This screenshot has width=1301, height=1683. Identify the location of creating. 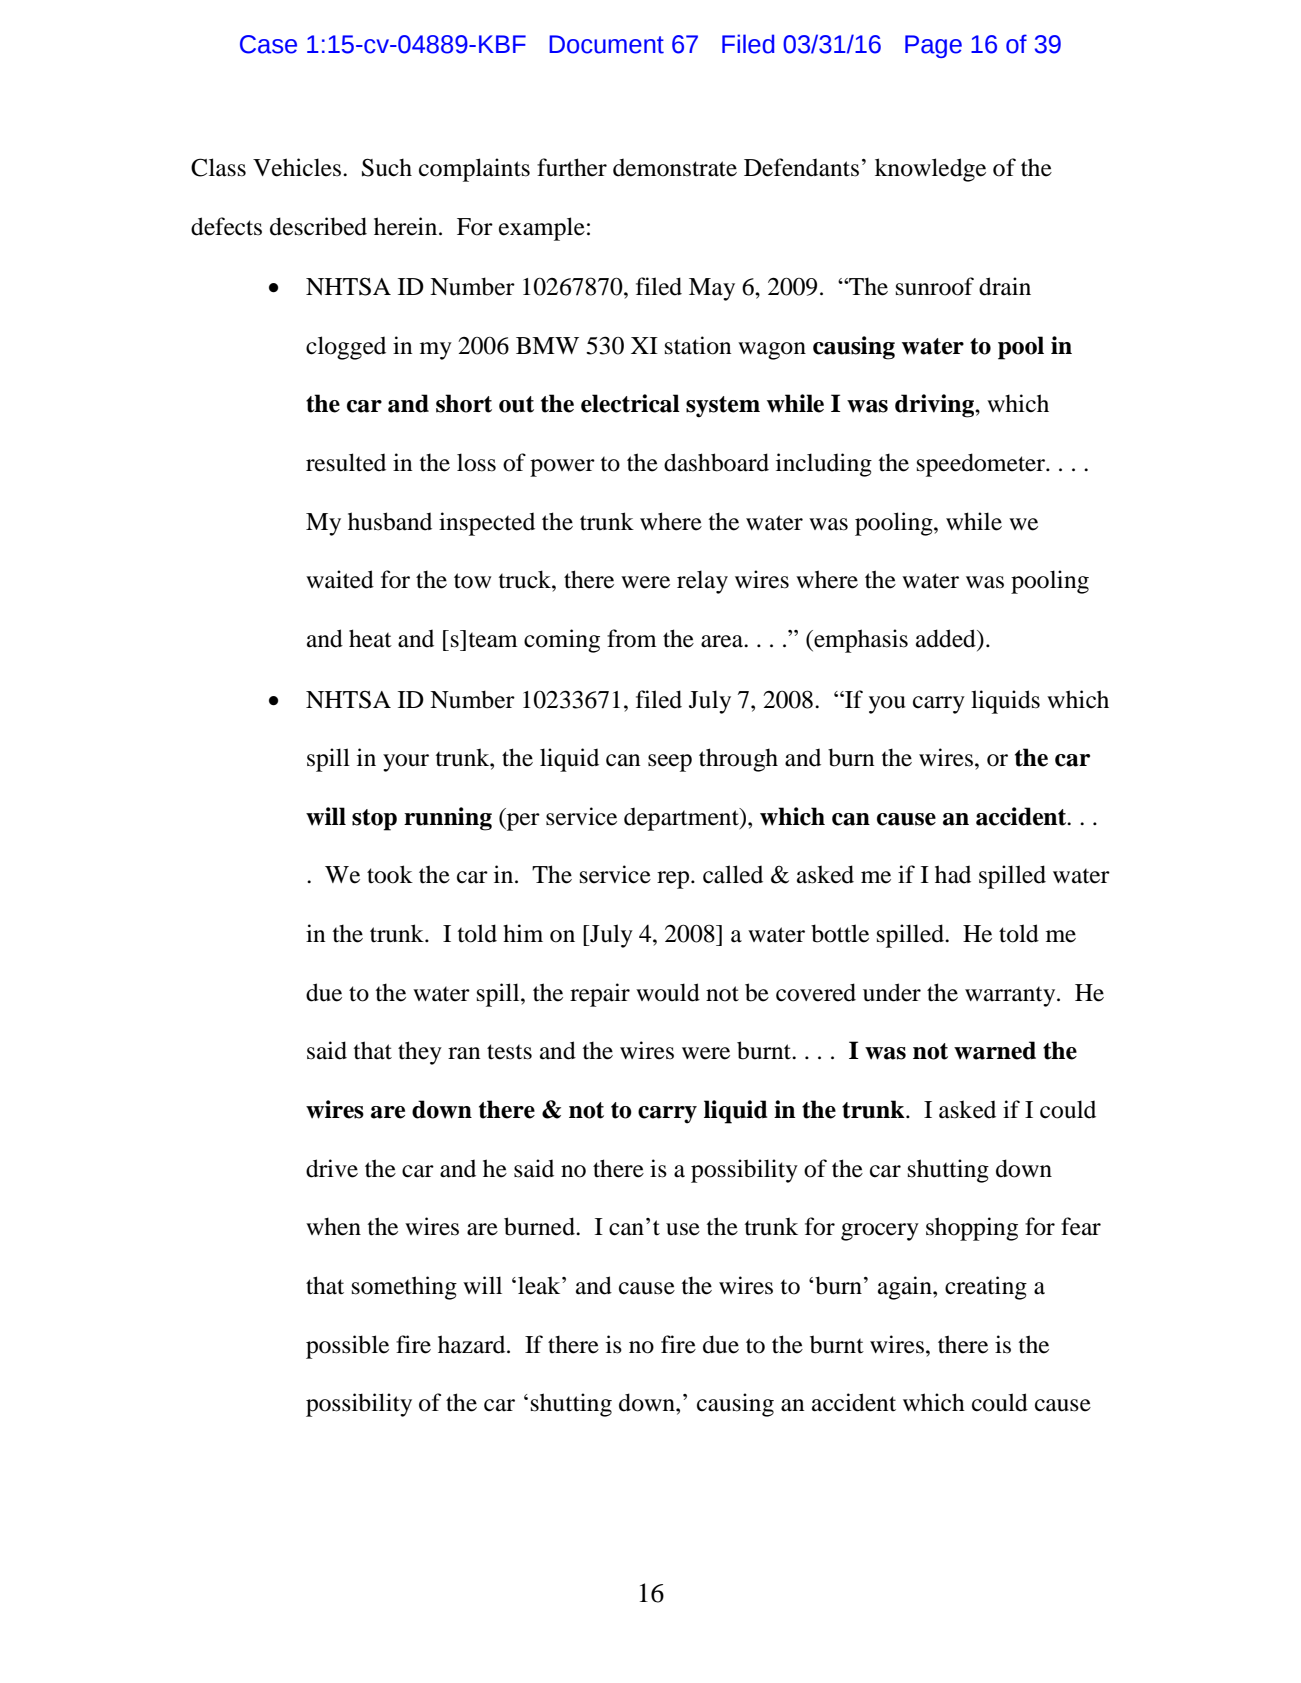
(986, 1288).
